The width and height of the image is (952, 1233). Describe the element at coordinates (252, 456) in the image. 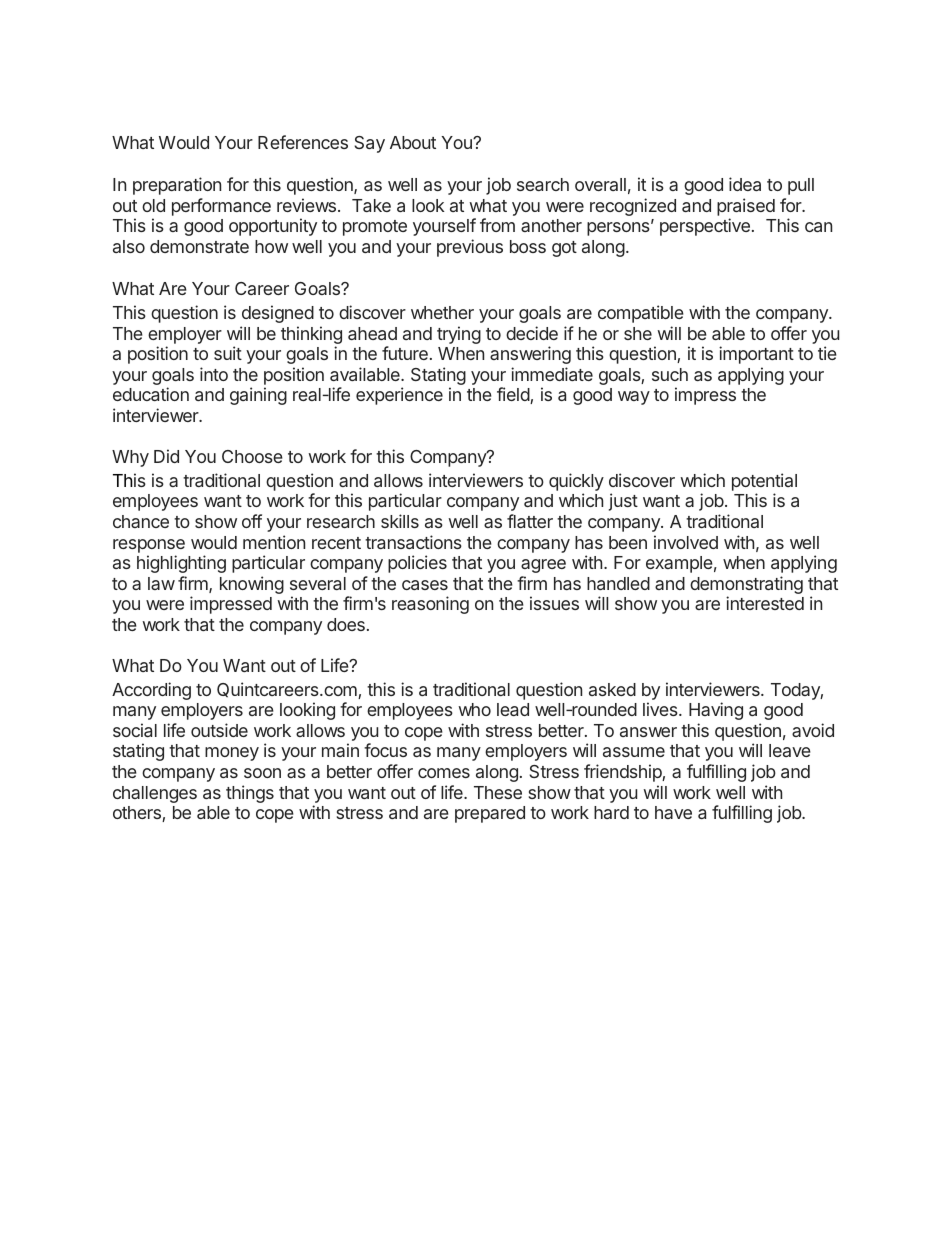

I see `Choose` at that location.
